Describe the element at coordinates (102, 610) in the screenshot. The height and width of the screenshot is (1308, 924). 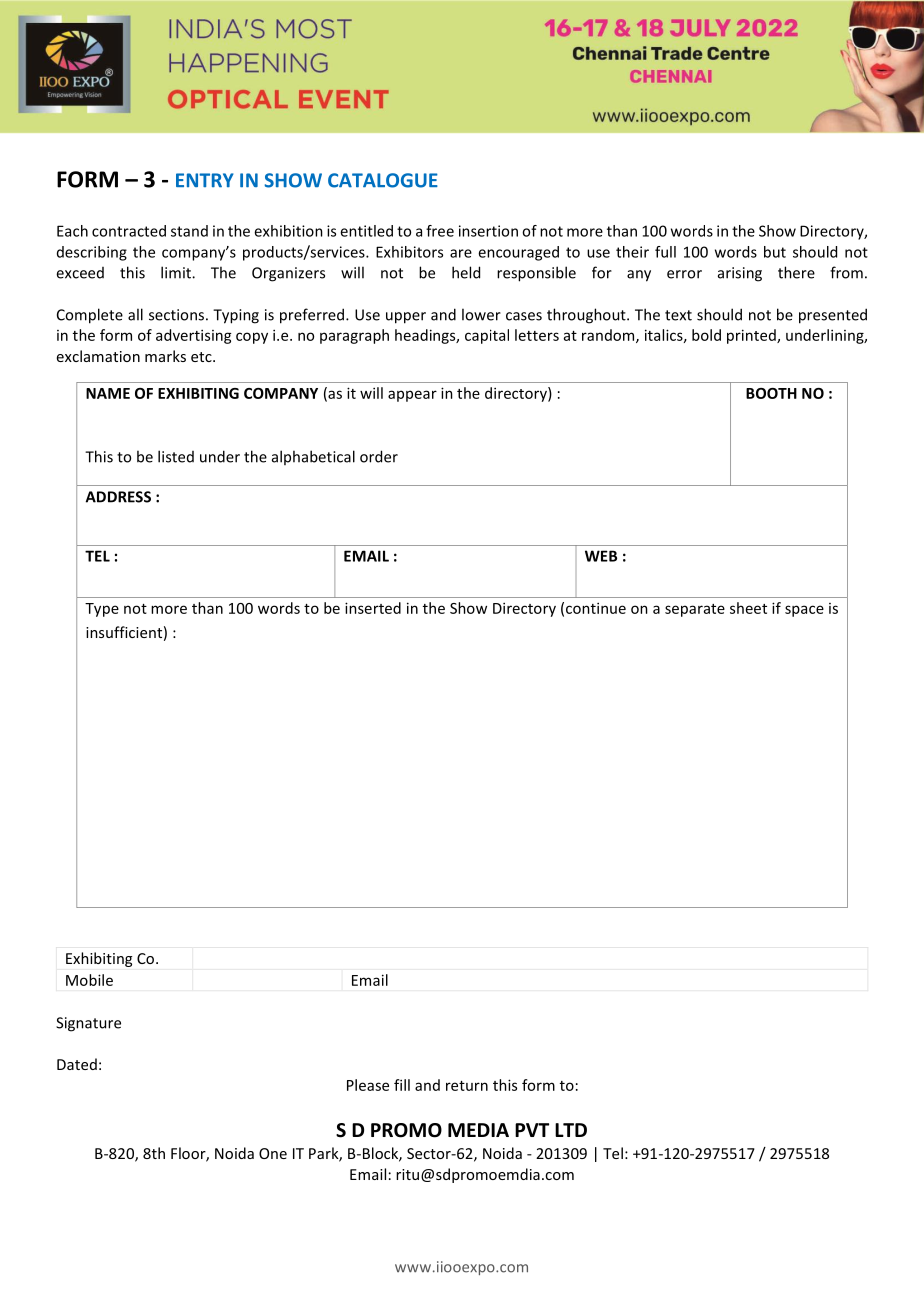
I see `Type` at that location.
